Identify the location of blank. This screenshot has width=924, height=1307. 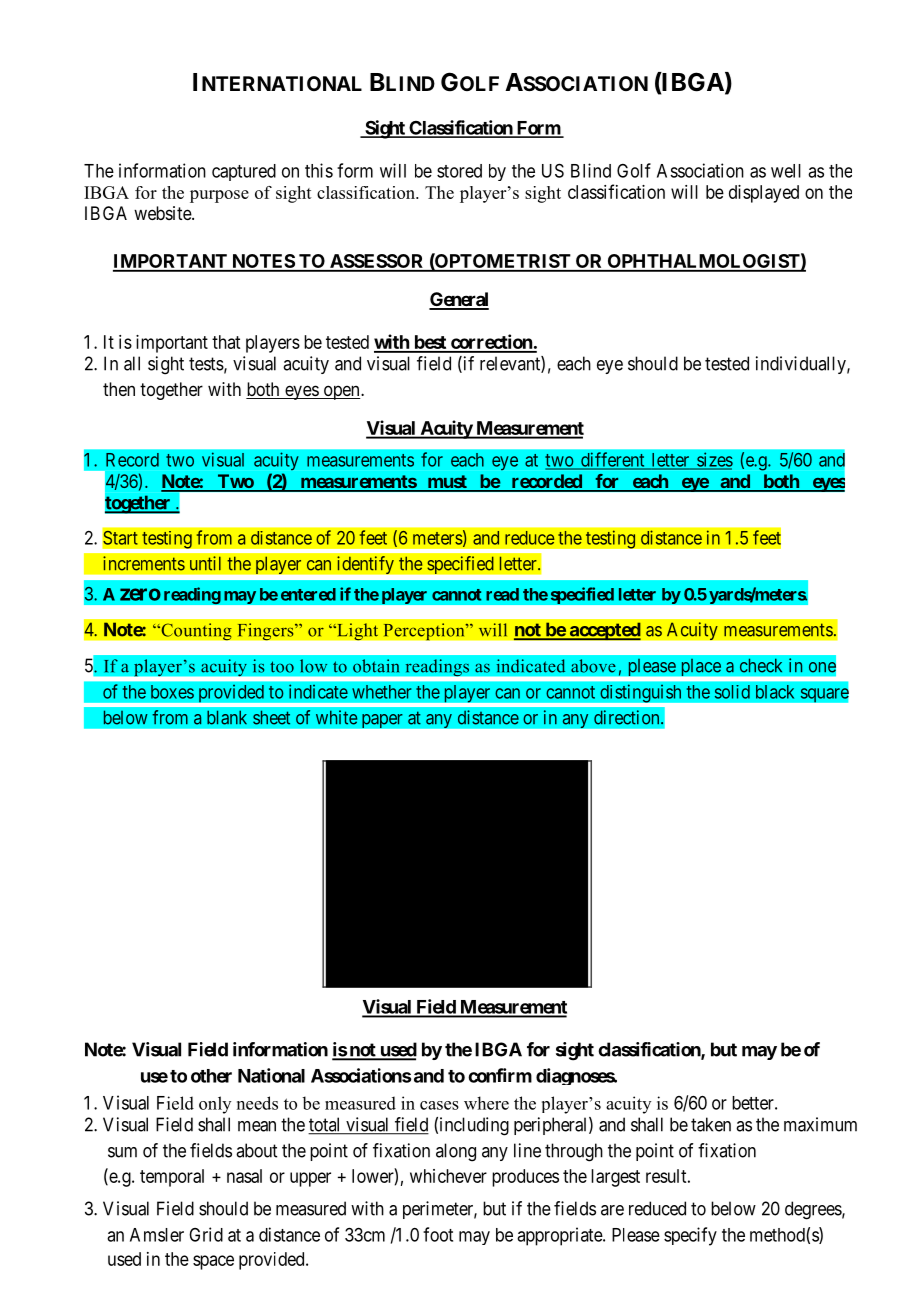
(227, 717).
